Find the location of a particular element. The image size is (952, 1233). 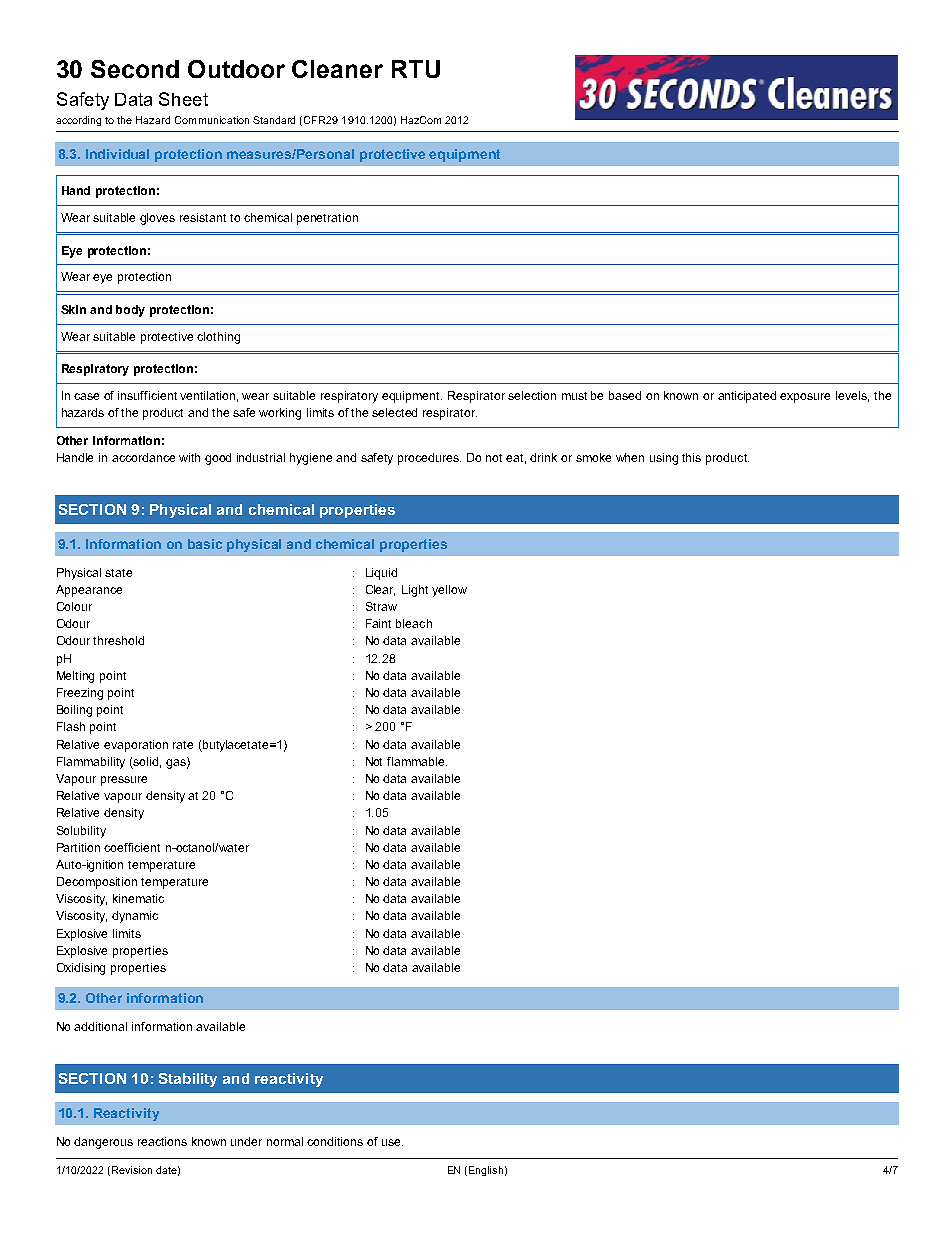

state is located at coordinates (118, 573).
